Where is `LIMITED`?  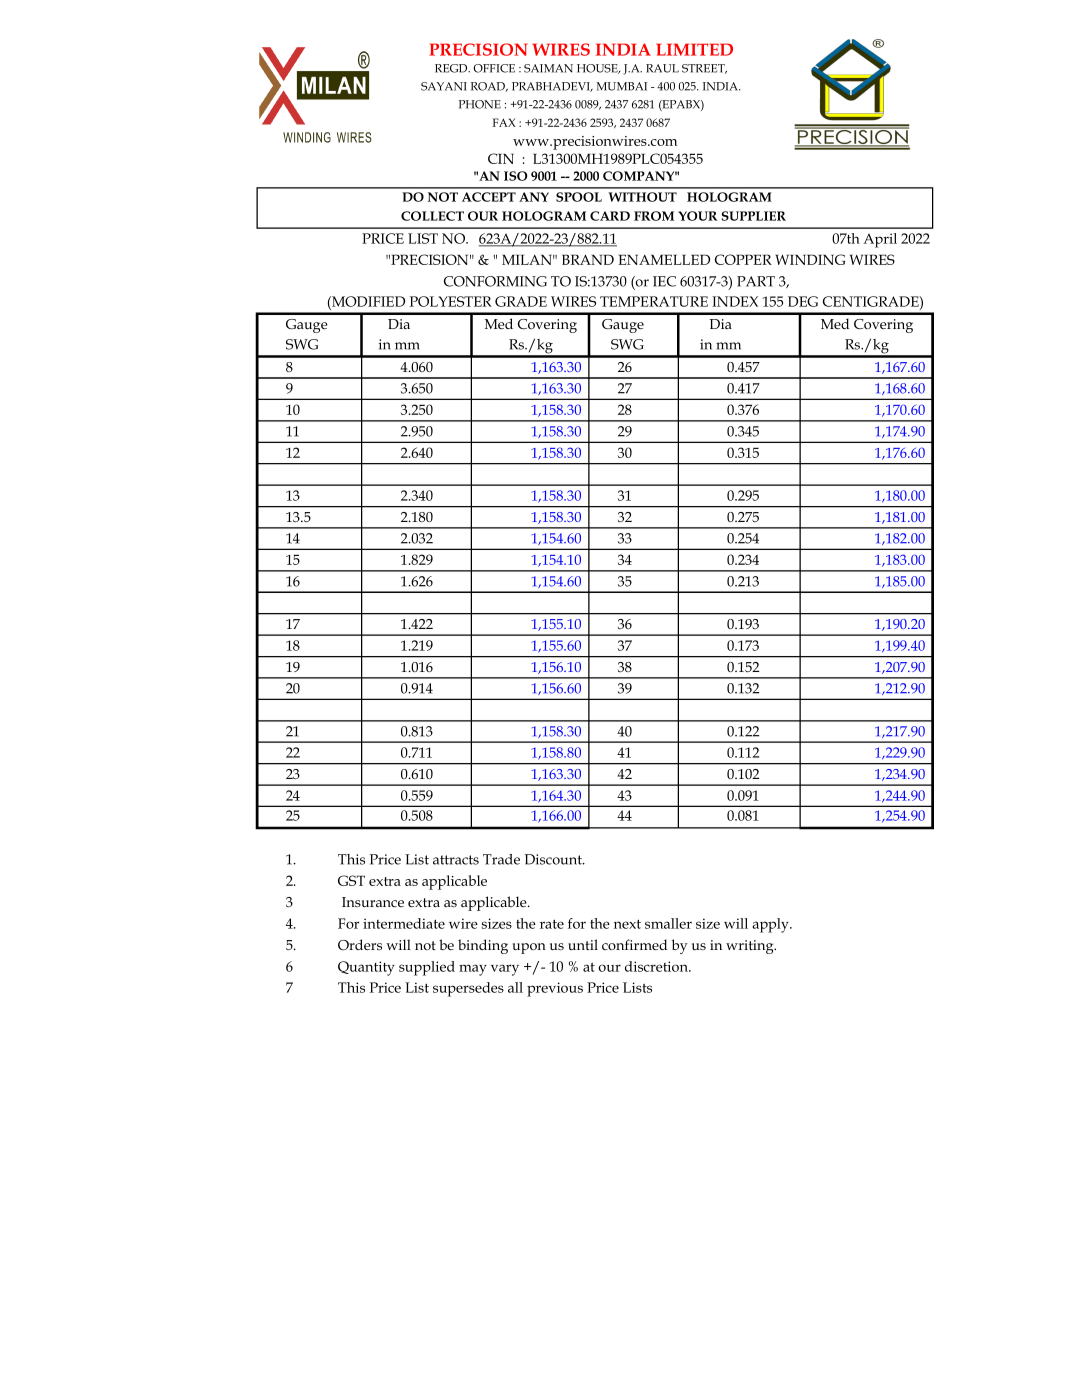
LIMITED is located at coordinates (694, 49).
